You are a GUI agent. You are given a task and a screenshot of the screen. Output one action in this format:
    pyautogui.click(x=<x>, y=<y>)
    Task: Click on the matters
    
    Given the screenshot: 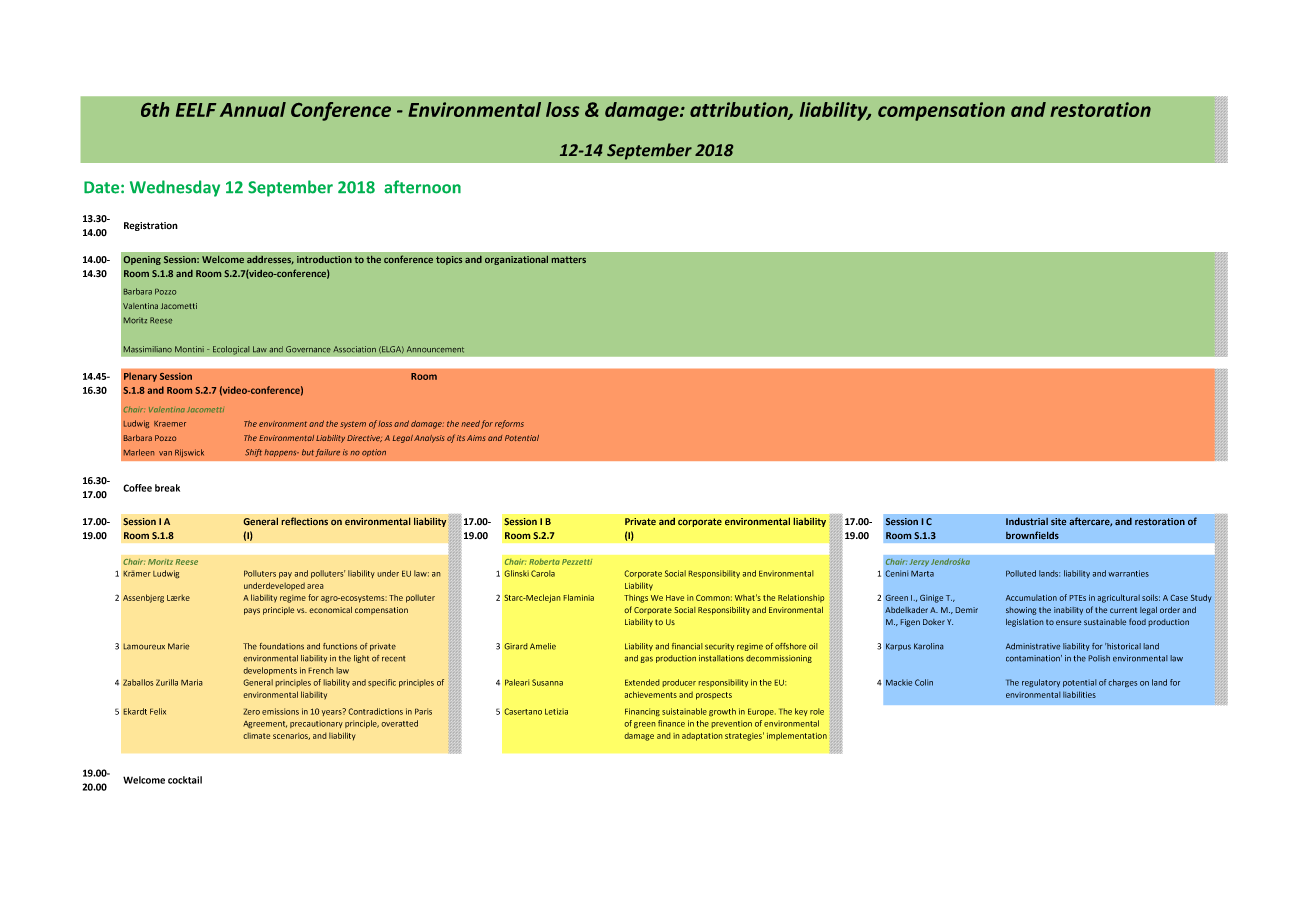 What is the action you would take?
    pyautogui.click(x=569, y=259)
